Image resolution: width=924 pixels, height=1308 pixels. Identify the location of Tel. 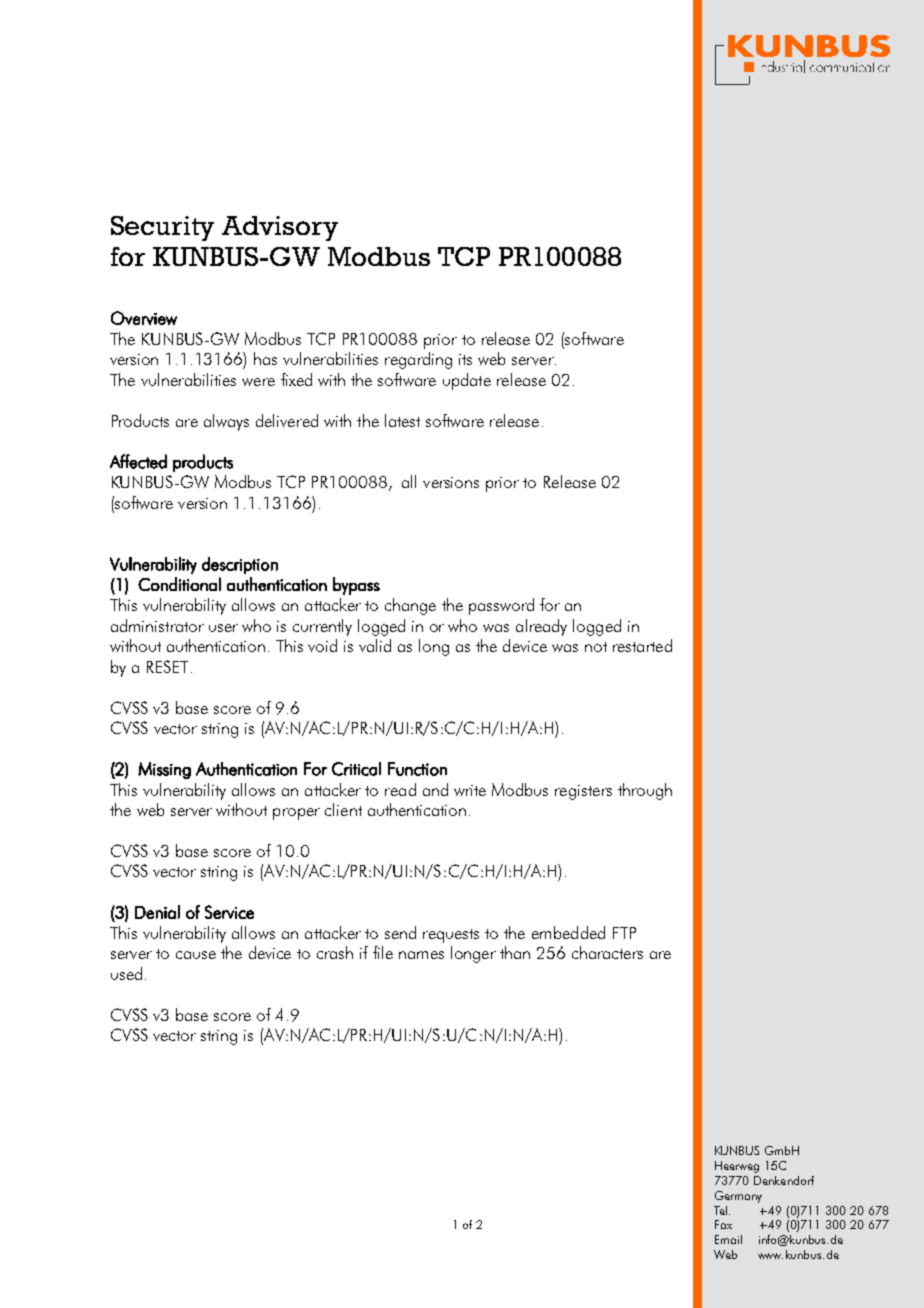
(722, 1210).
